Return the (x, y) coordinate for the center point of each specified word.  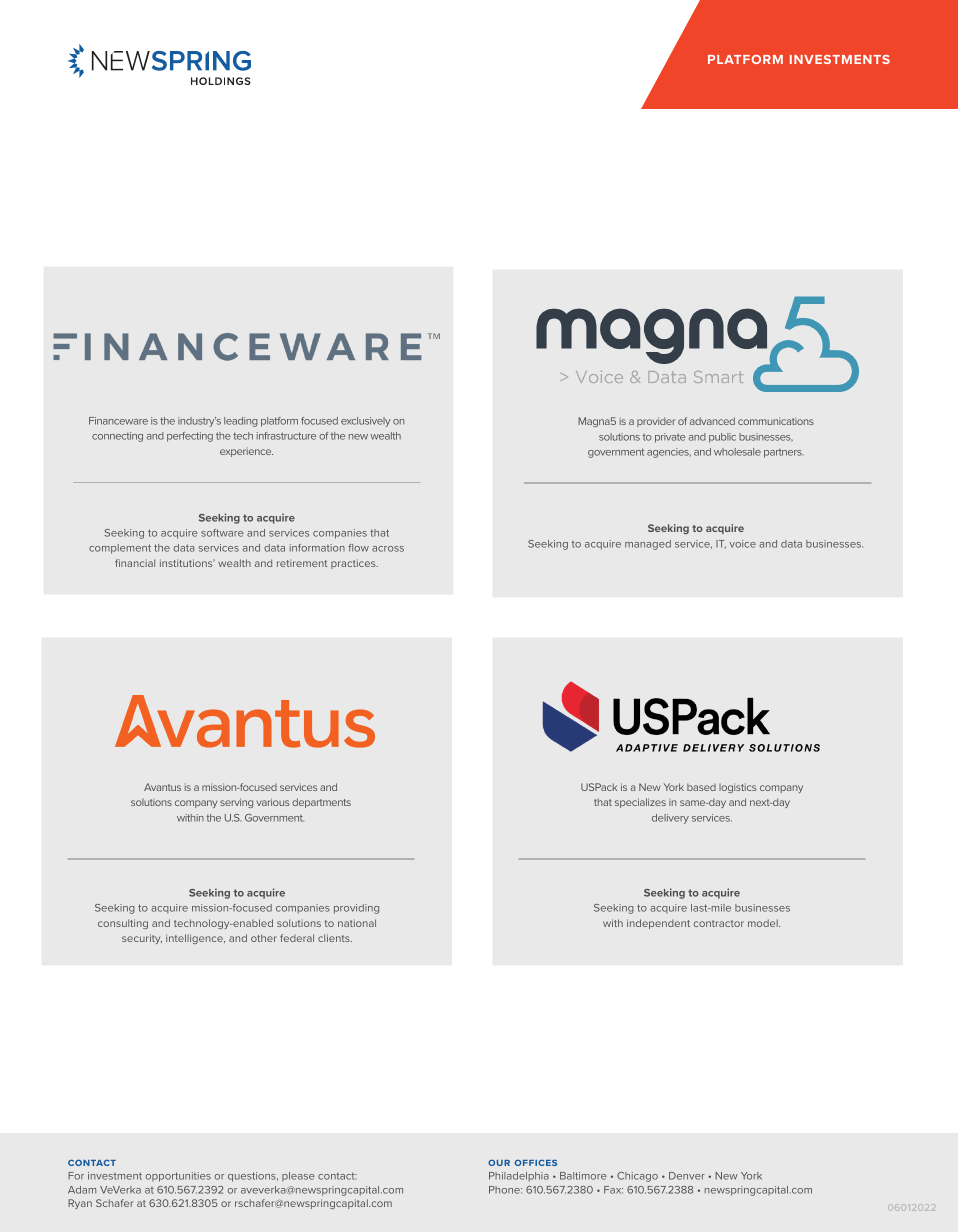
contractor (719, 923)
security (142, 939)
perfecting (190, 437)
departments (321, 803)
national (357, 923)
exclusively (366, 422)
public (722, 438)
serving (236, 803)
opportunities (178, 1177)
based (701, 787)
